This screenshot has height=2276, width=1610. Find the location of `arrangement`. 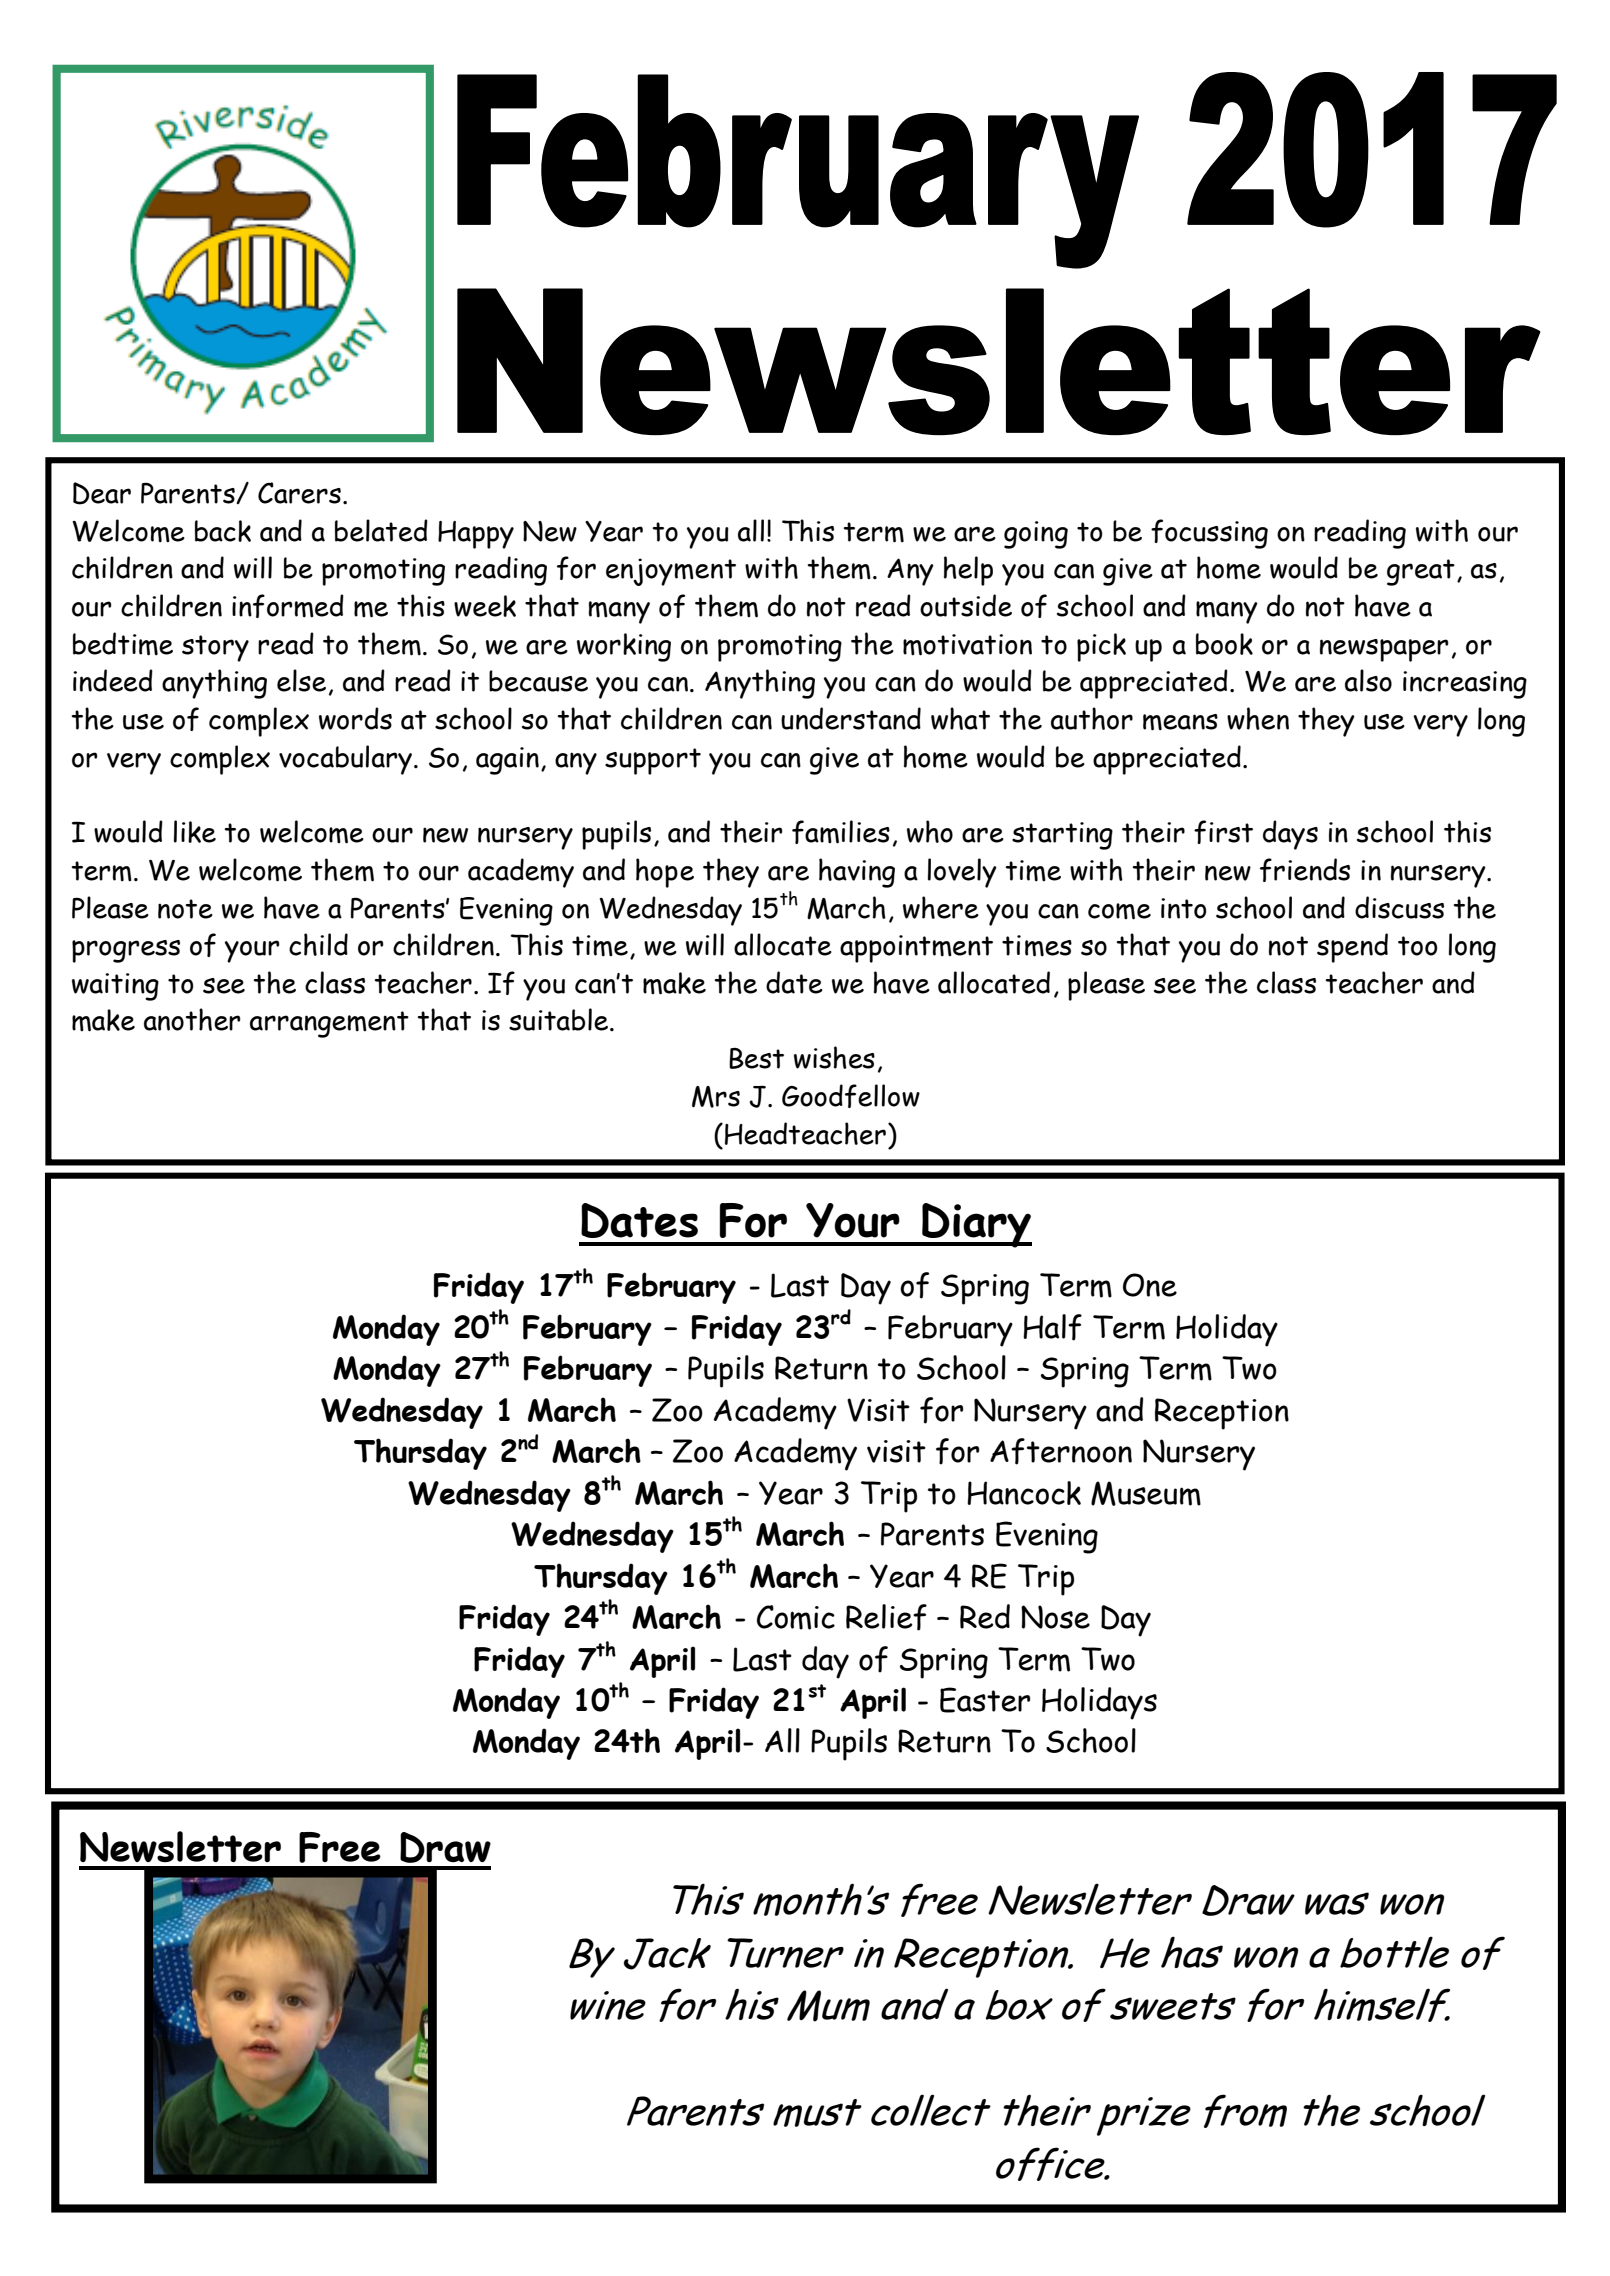

arrangement is located at coordinates (329, 1024).
